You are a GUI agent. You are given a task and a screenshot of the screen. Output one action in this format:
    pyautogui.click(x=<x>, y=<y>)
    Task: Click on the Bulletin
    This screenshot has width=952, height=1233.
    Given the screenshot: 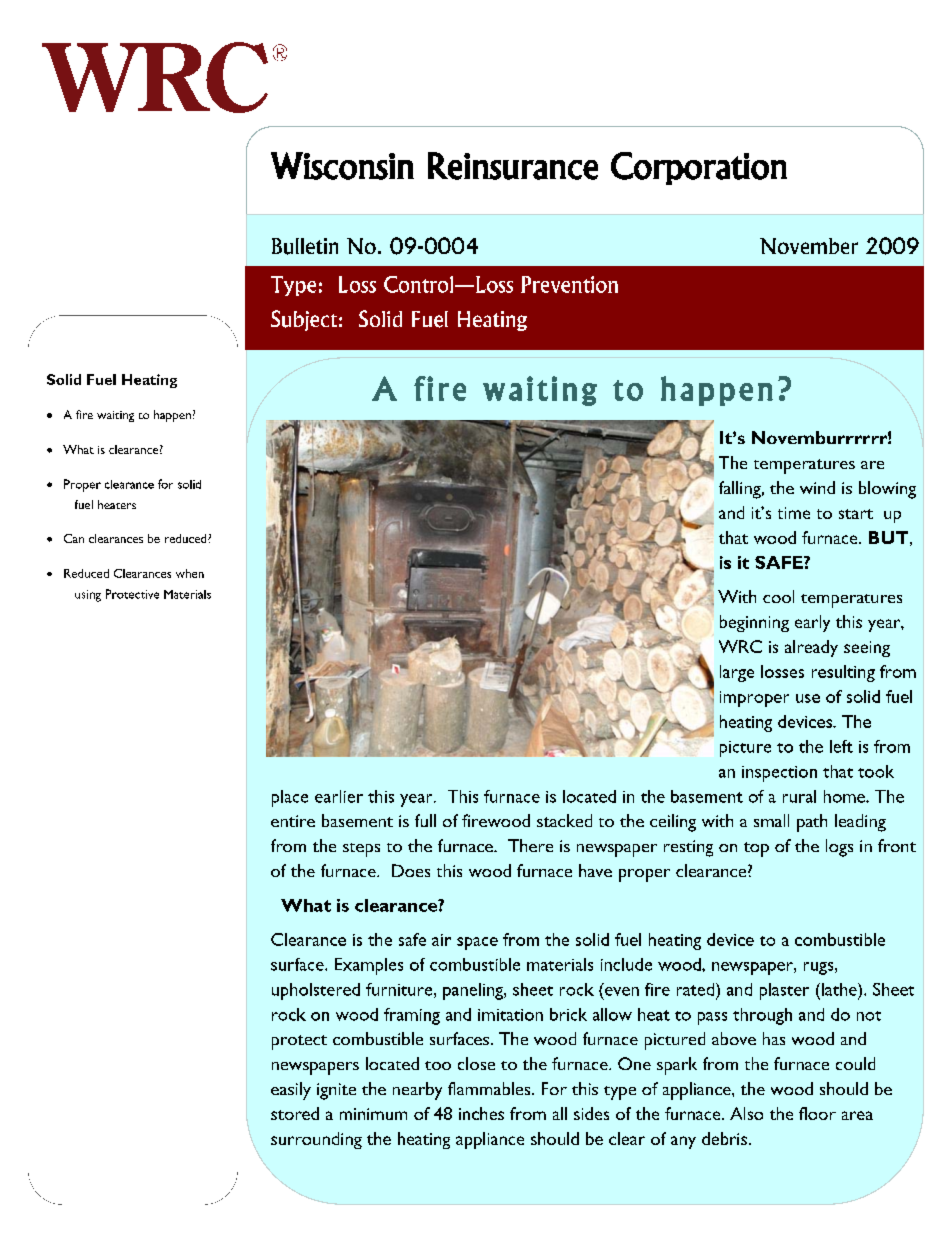 What is the action you would take?
    pyautogui.click(x=305, y=246)
